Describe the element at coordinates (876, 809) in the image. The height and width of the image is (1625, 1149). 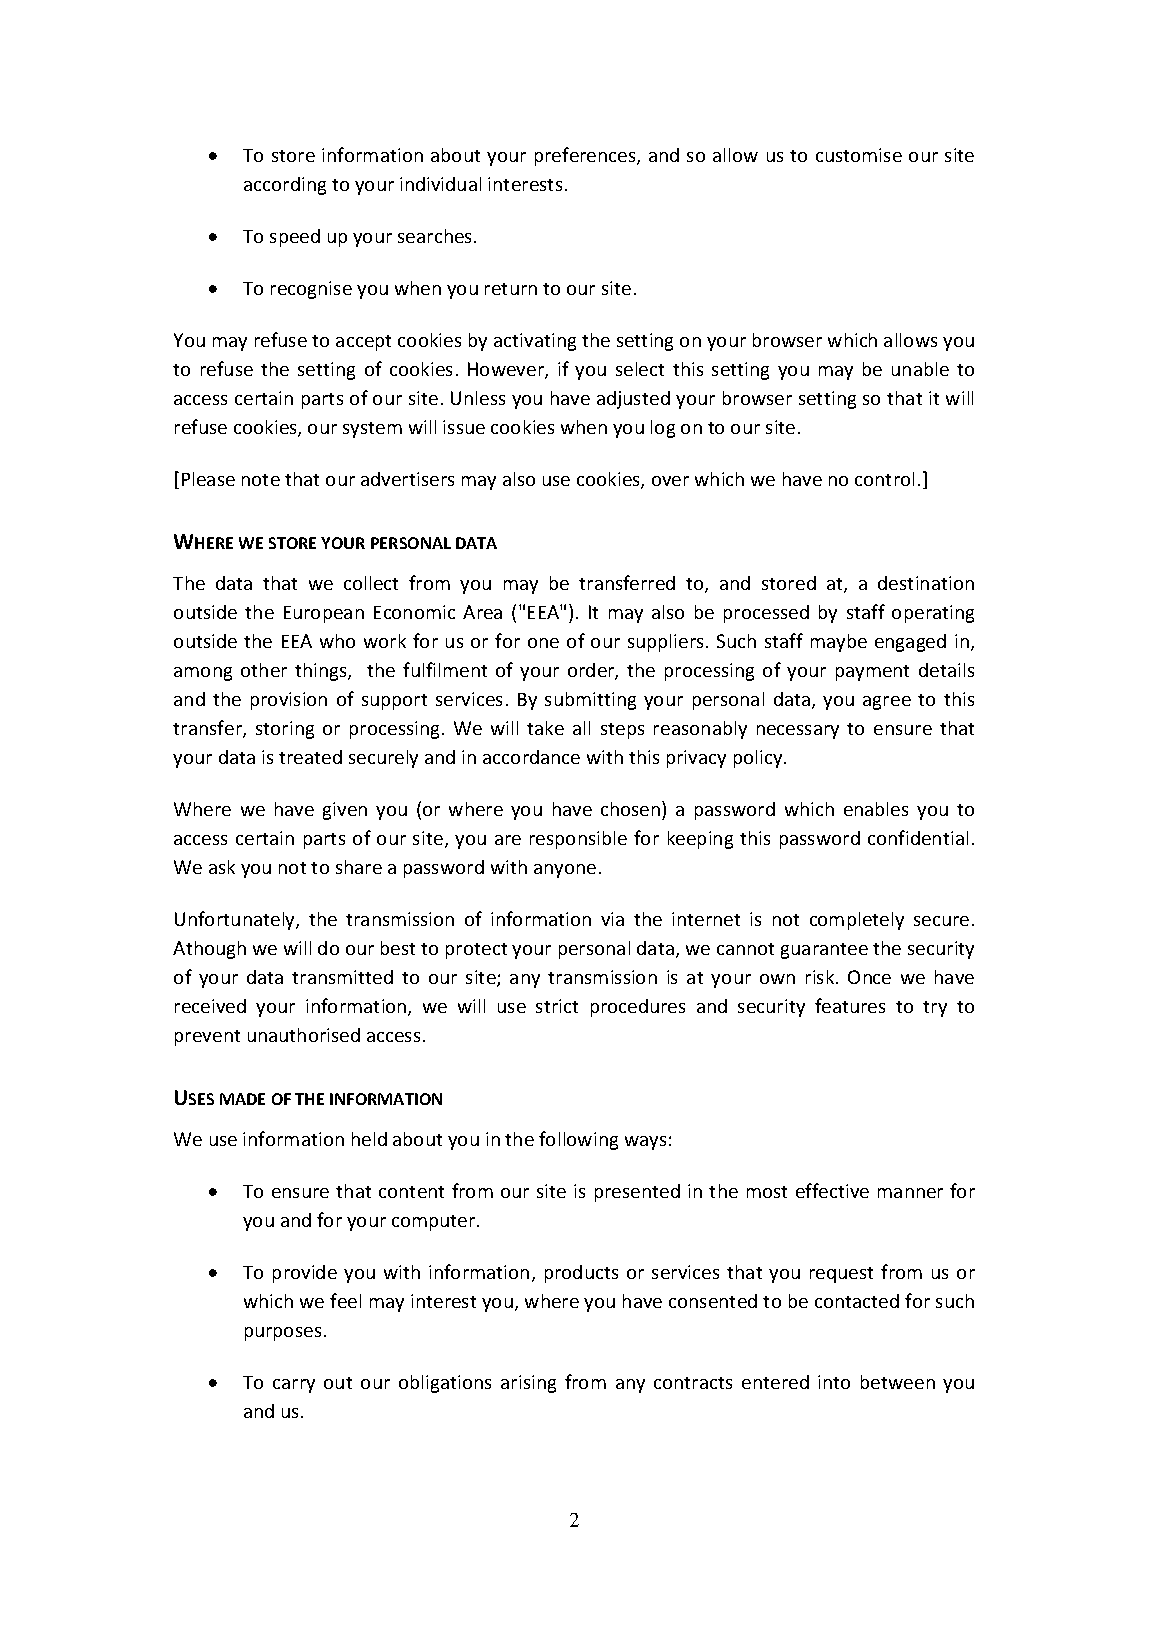
I see `enables` at that location.
